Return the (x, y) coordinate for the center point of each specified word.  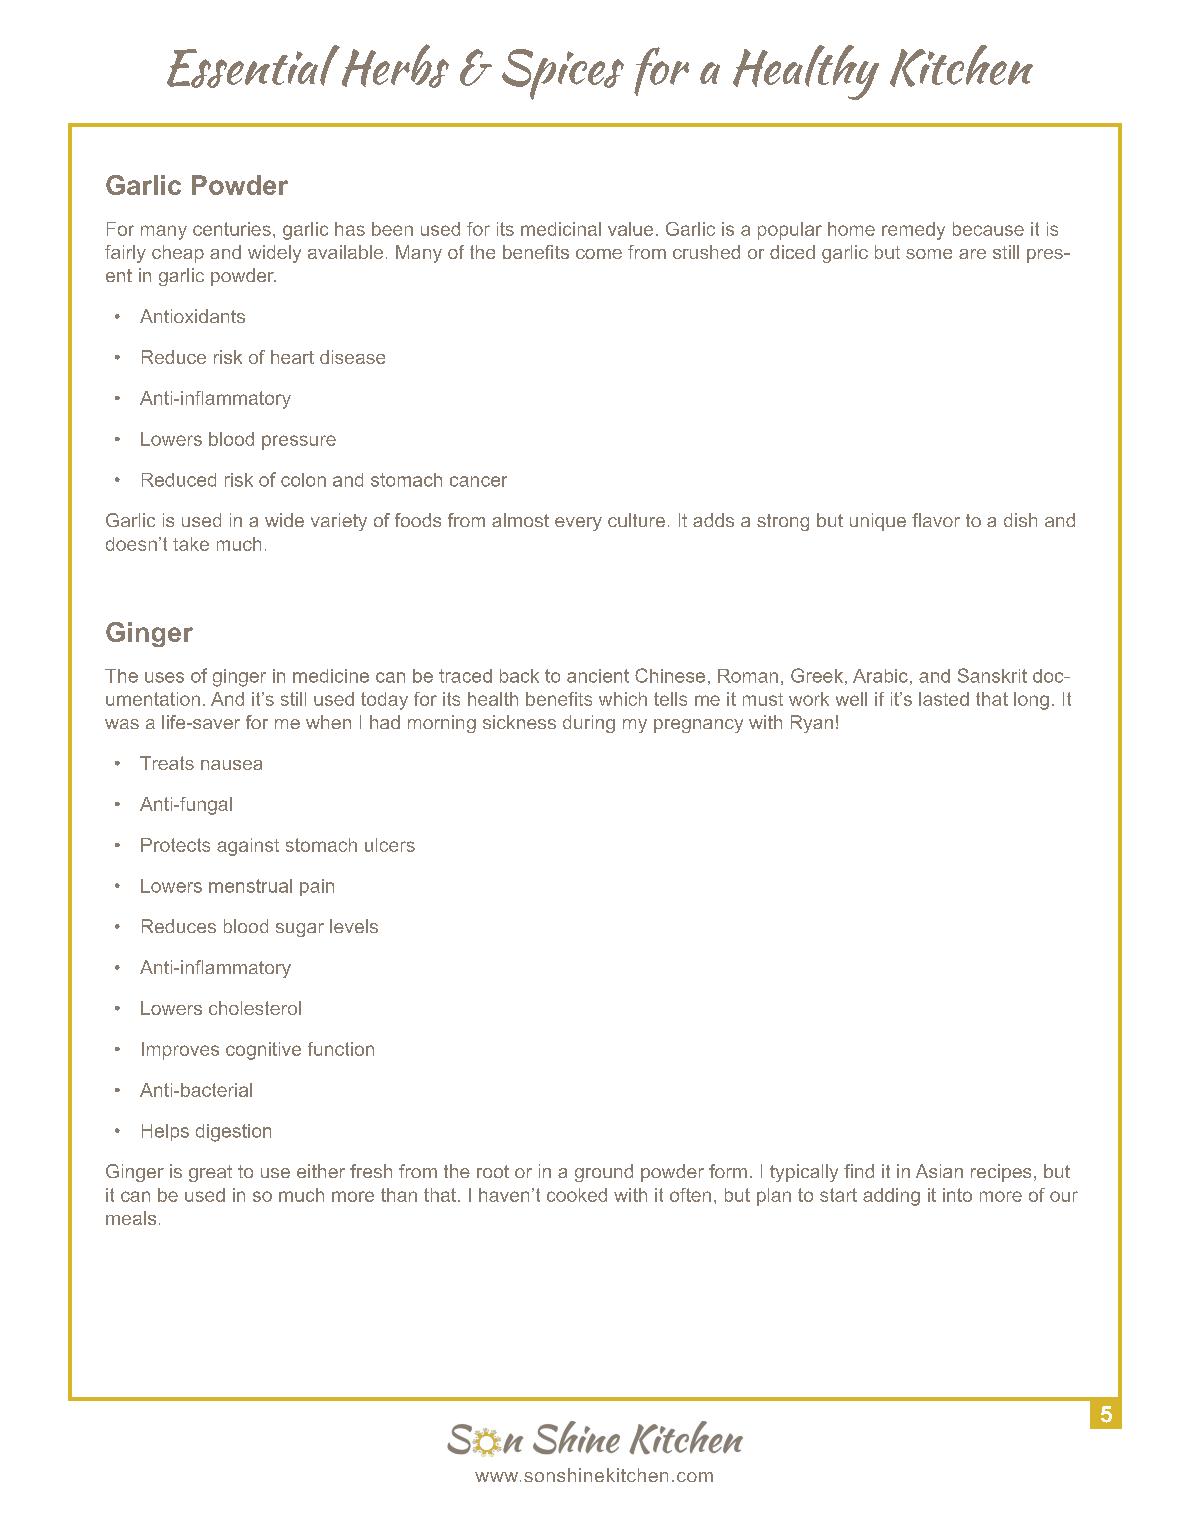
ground (604, 1173)
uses (164, 677)
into (957, 1195)
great (210, 1173)
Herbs (394, 66)
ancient (598, 676)
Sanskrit (992, 675)
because (988, 229)
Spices (563, 74)
